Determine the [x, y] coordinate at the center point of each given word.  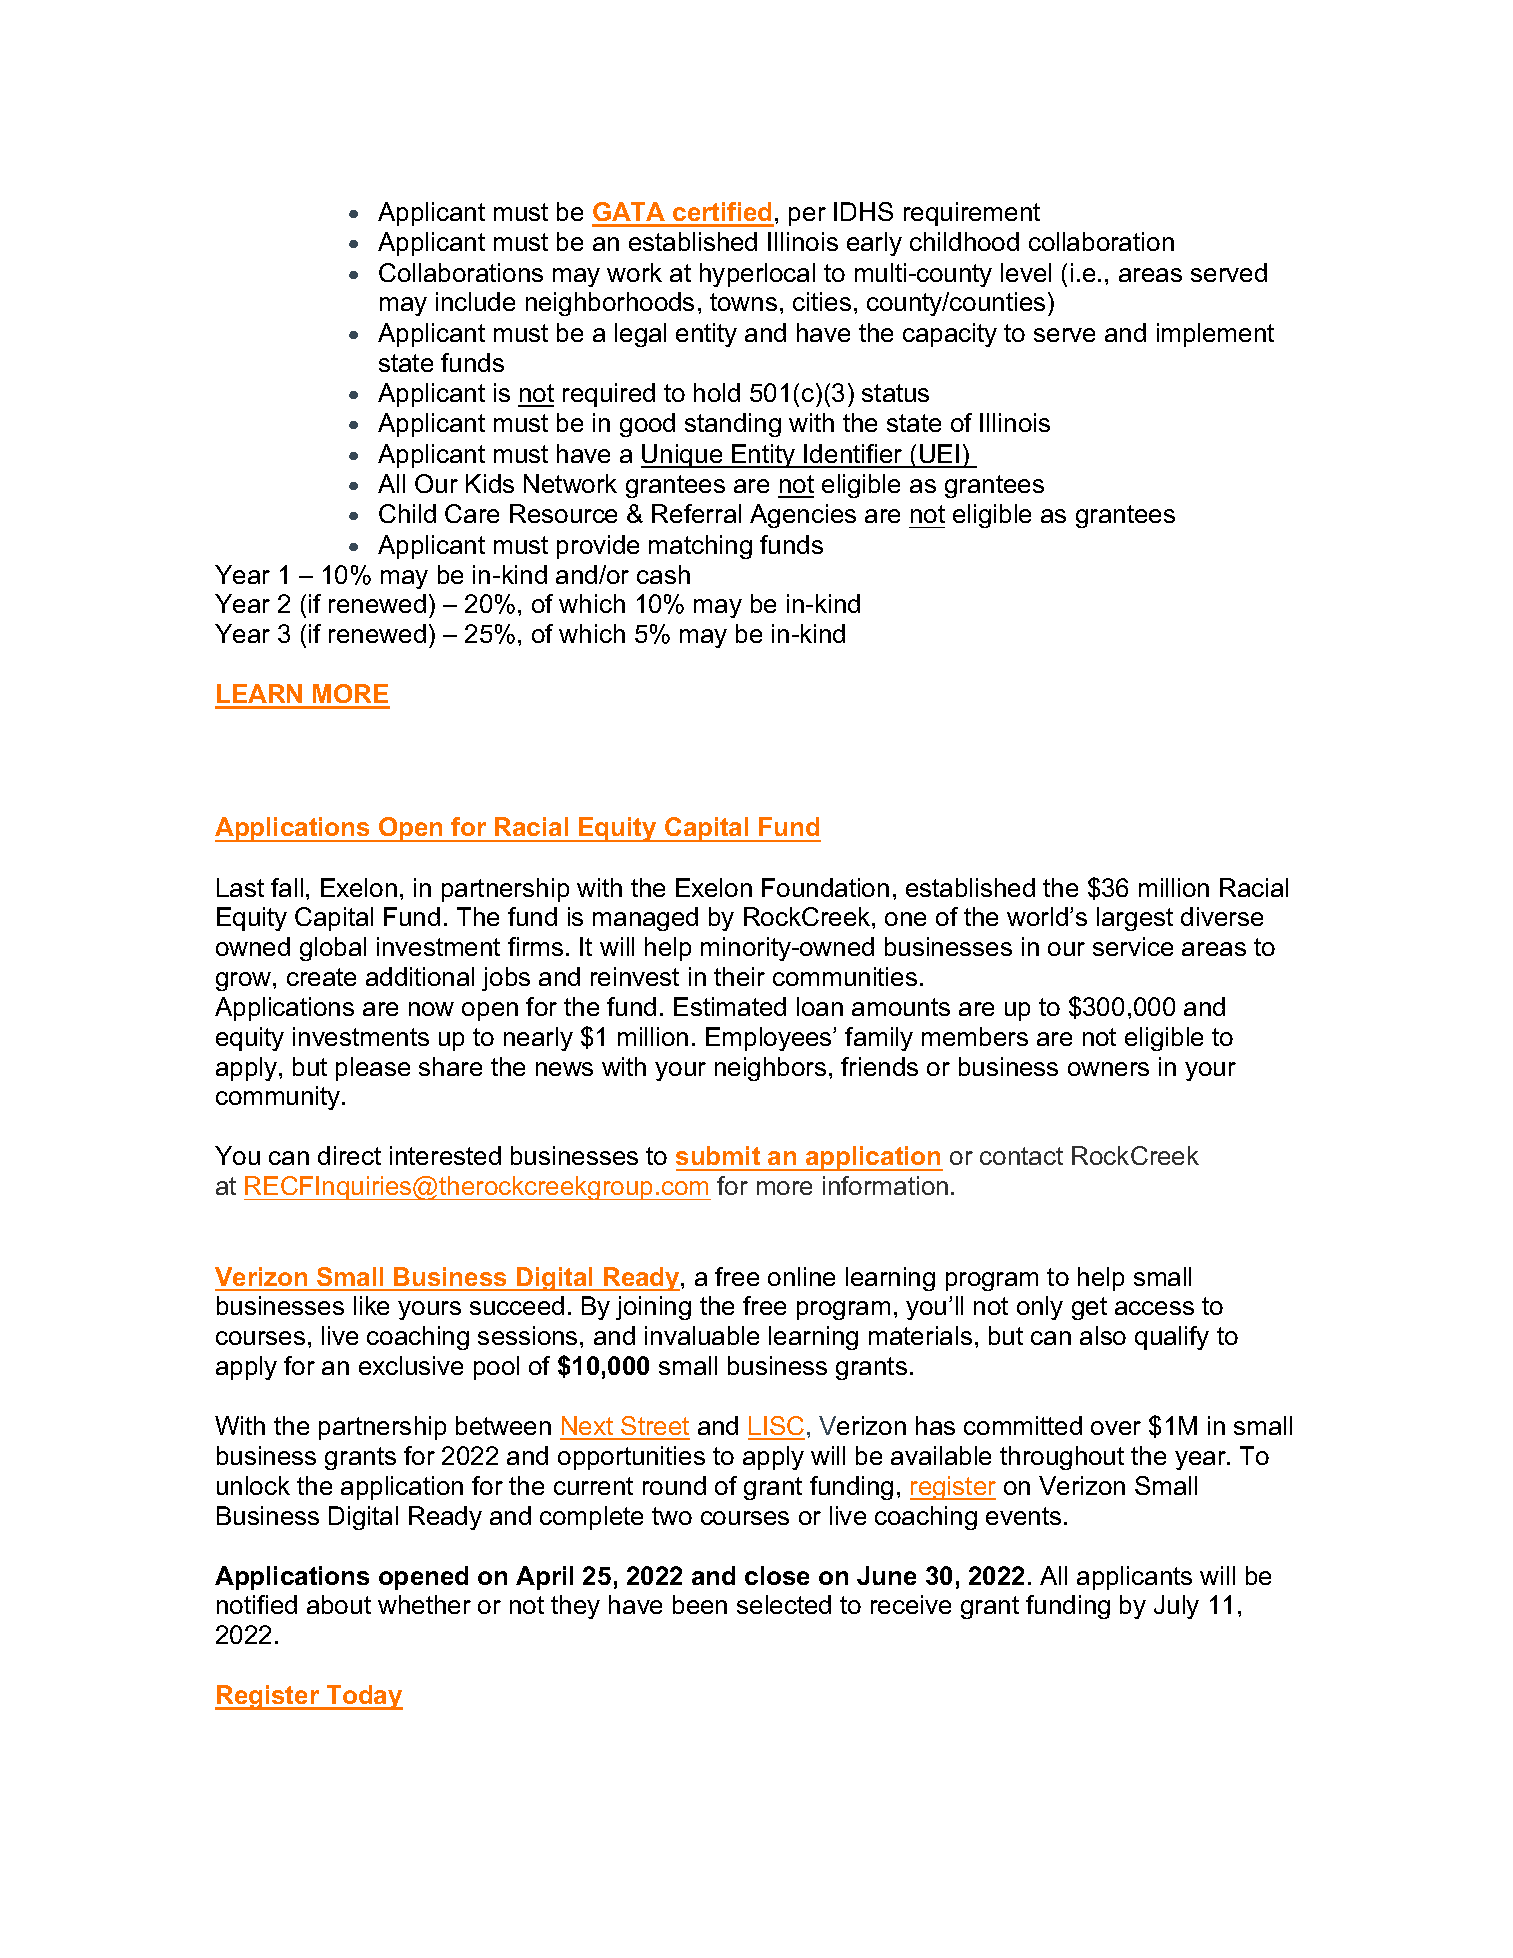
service [1133, 946]
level [1026, 272]
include [475, 301]
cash [663, 574]
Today [363, 1697]
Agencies [803, 516]
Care [472, 513]
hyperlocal [757, 275]
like [371, 1305]
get [1089, 1308]
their [739, 976]
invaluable [702, 1335]
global [333, 949]
